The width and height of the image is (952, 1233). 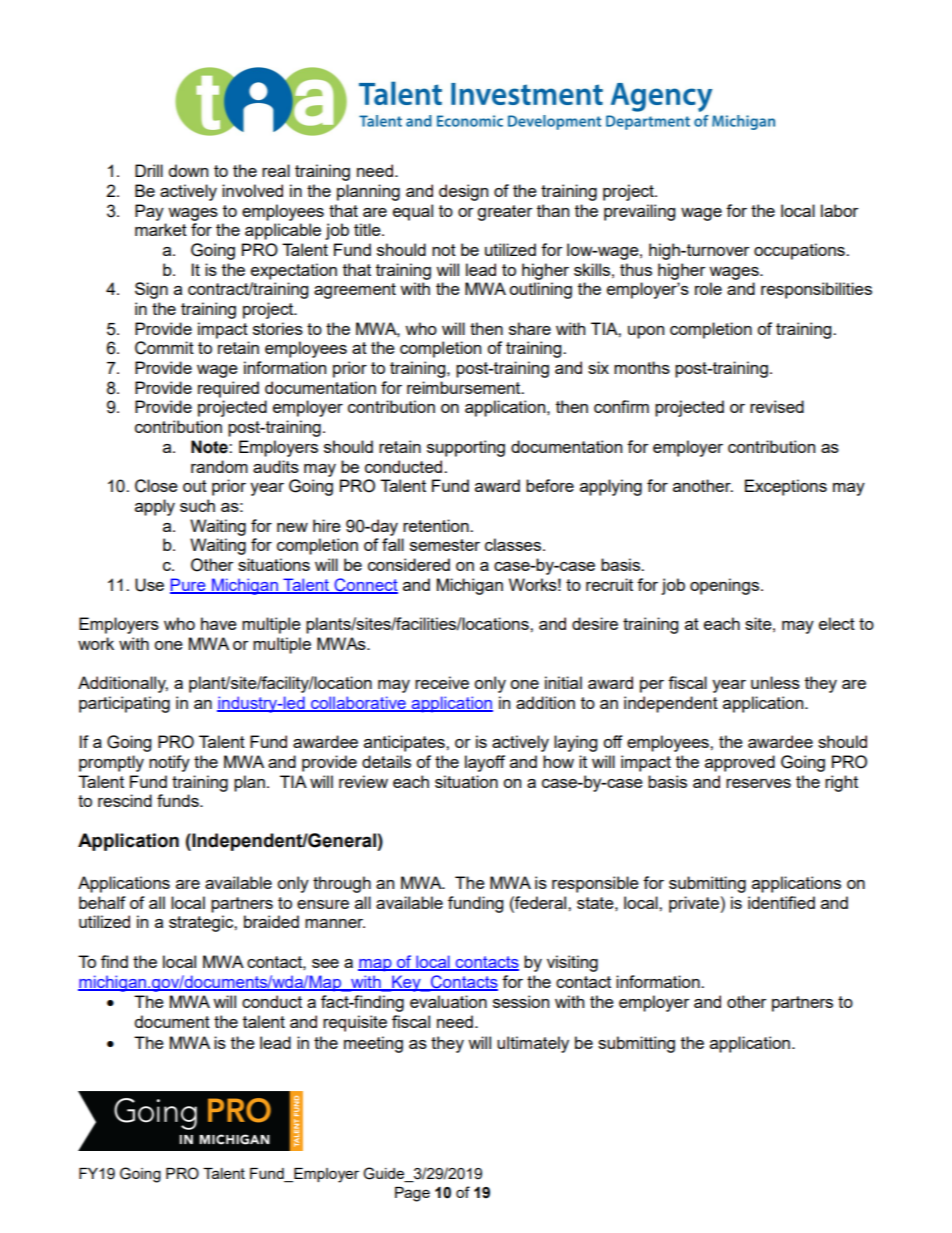 What do you see at coordinates (412, 1194) in the image?
I see `Page` at bounding box center [412, 1194].
